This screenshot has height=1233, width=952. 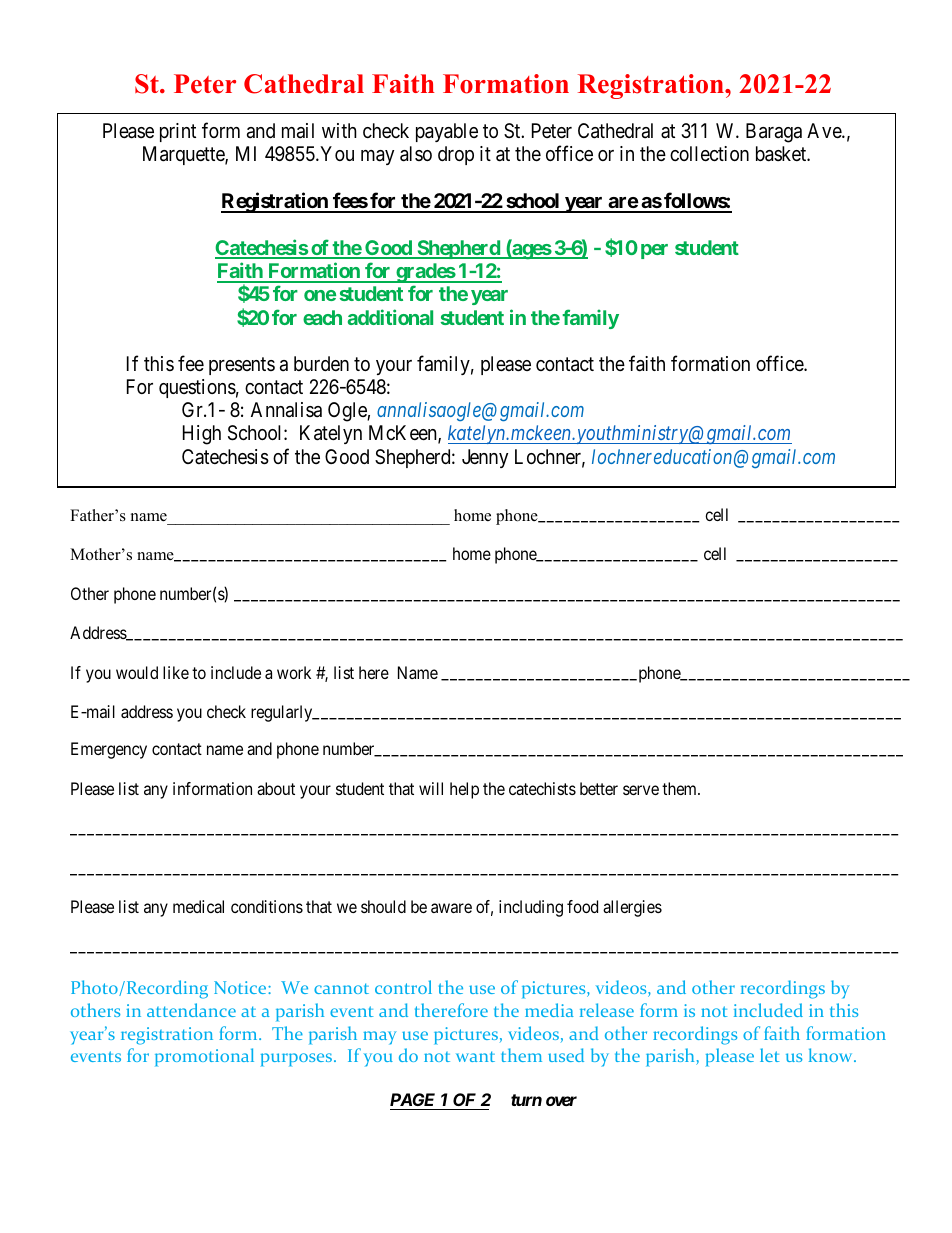 What do you see at coordinates (294, 672) in the screenshot?
I see `work` at bounding box center [294, 672].
